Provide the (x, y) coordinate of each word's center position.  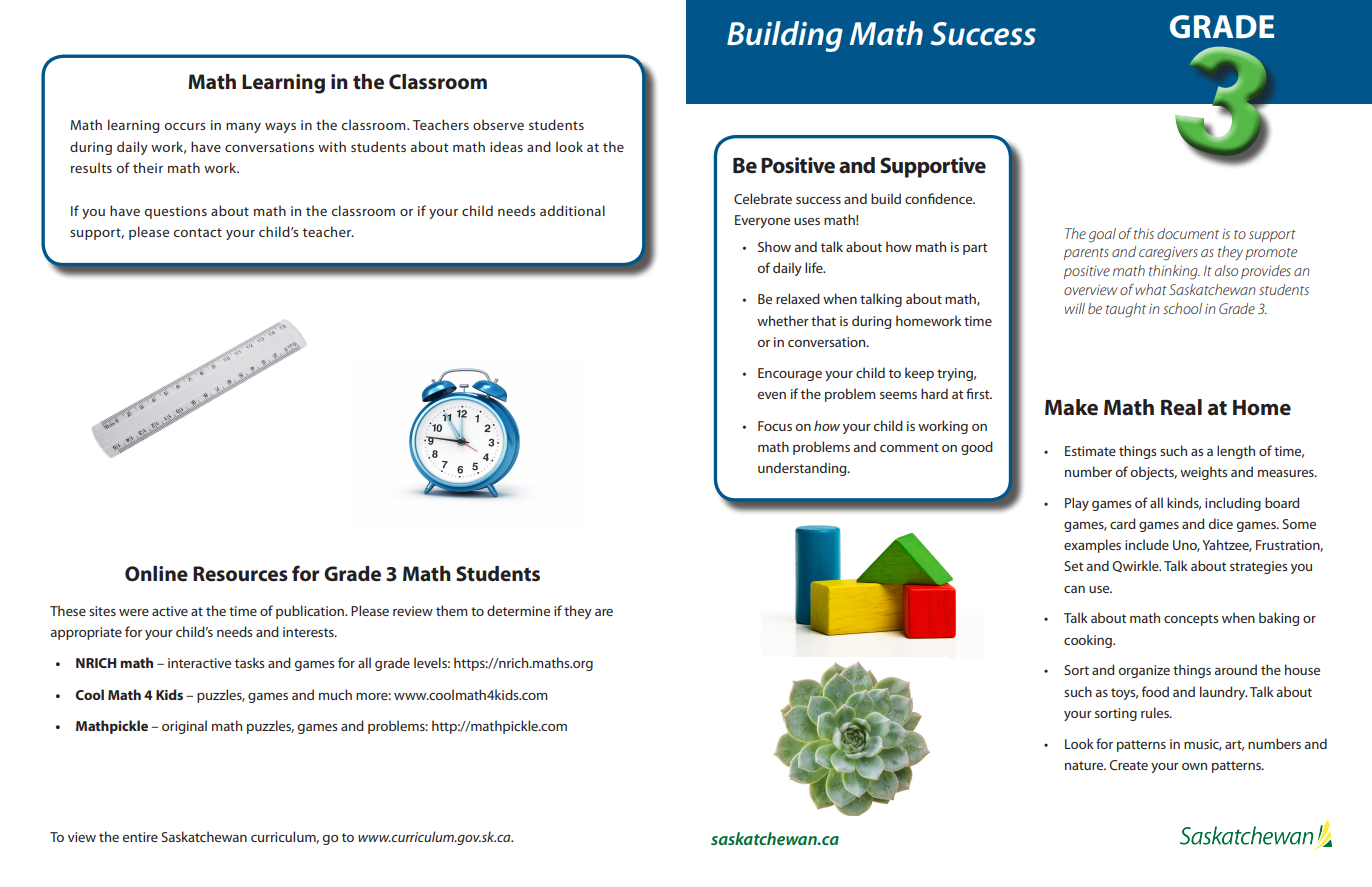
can (1074, 589)
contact (198, 232)
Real (1181, 407)
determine (518, 610)
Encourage (790, 374)
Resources (240, 574)
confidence (940, 198)
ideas (506, 146)
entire (140, 837)
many (243, 128)
